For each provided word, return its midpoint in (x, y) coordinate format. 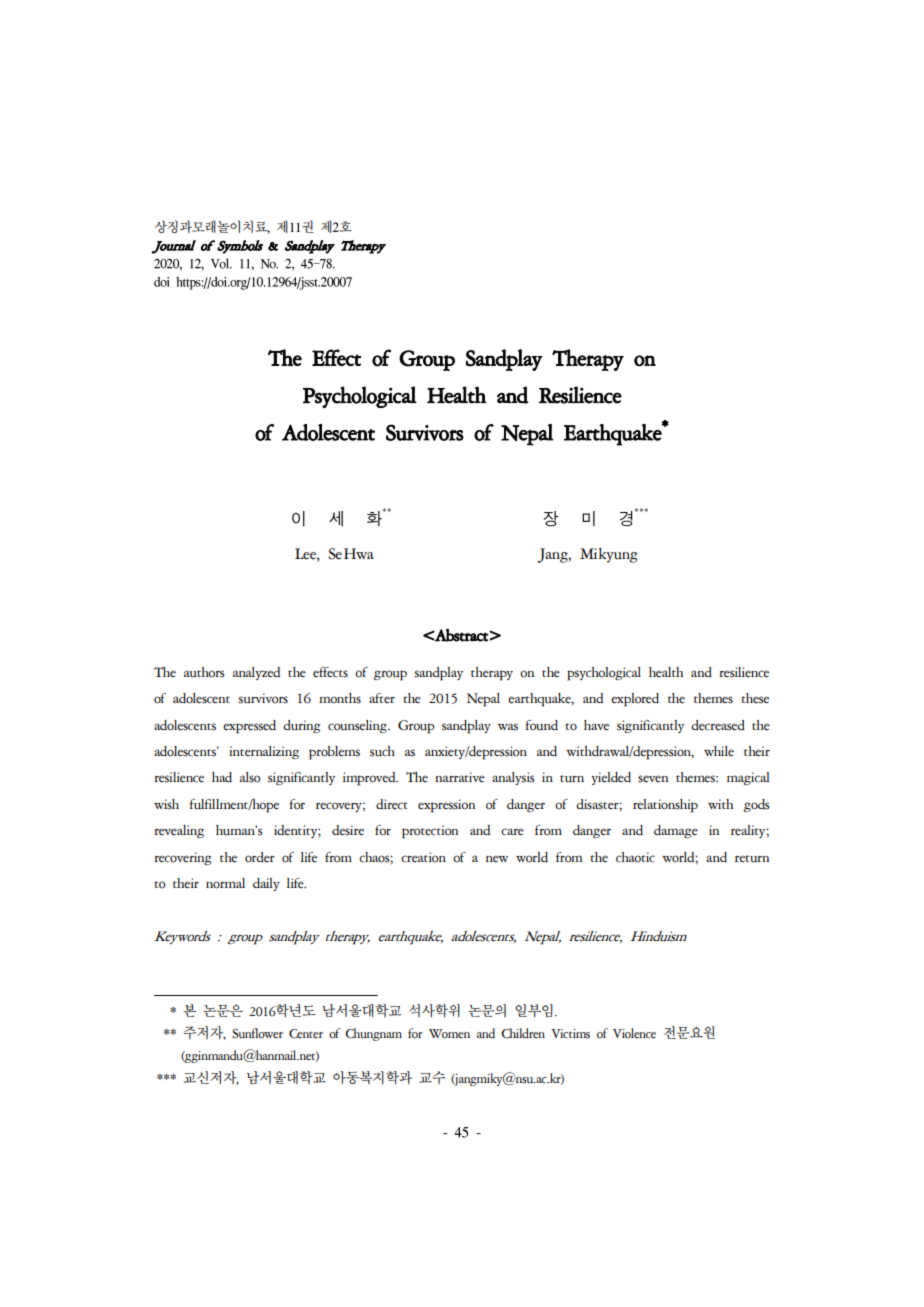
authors (204, 672)
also (250, 777)
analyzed (256, 673)
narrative (460, 777)
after (382, 698)
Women (449, 1034)
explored (635, 700)
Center (306, 1034)
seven (653, 779)
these (755, 698)
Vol (226, 260)
